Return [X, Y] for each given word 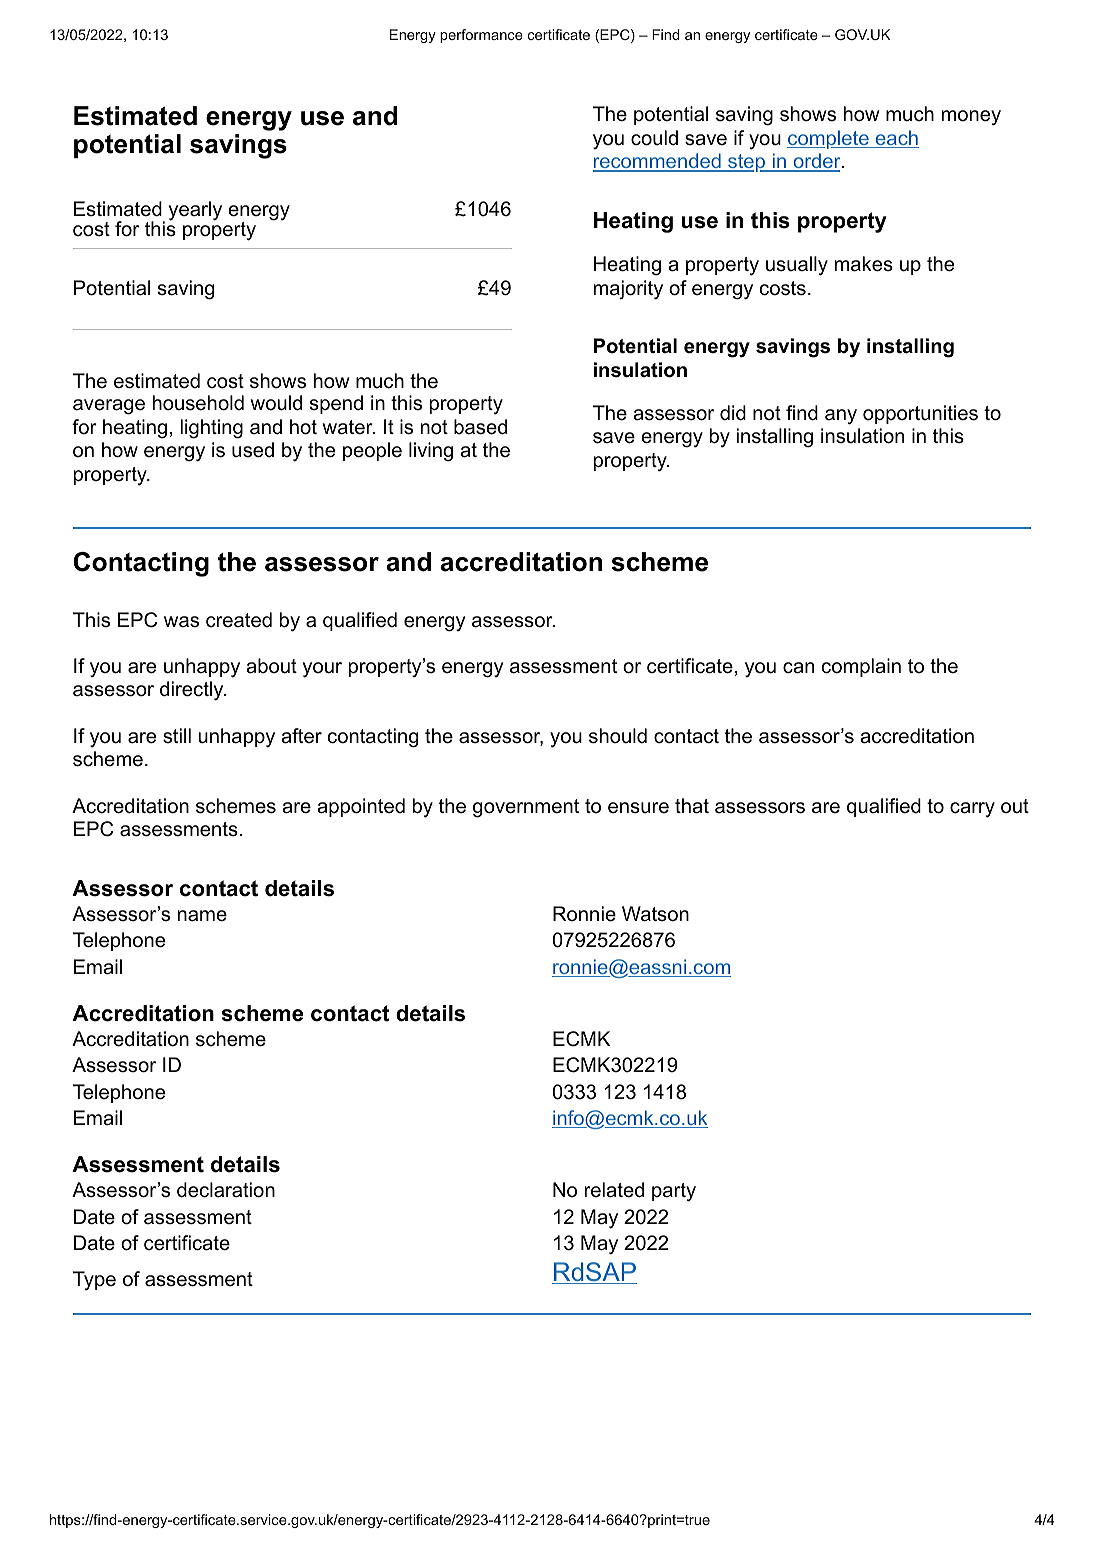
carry [972, 810]
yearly [195, 211]
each [896, 139]
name [202, 916]
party [674, 1192]
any [841, 417]
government [526, 808]
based [480, 427]
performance [481, 36]
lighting [211, 429]
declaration [226, 1190]
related [614, 1190]
